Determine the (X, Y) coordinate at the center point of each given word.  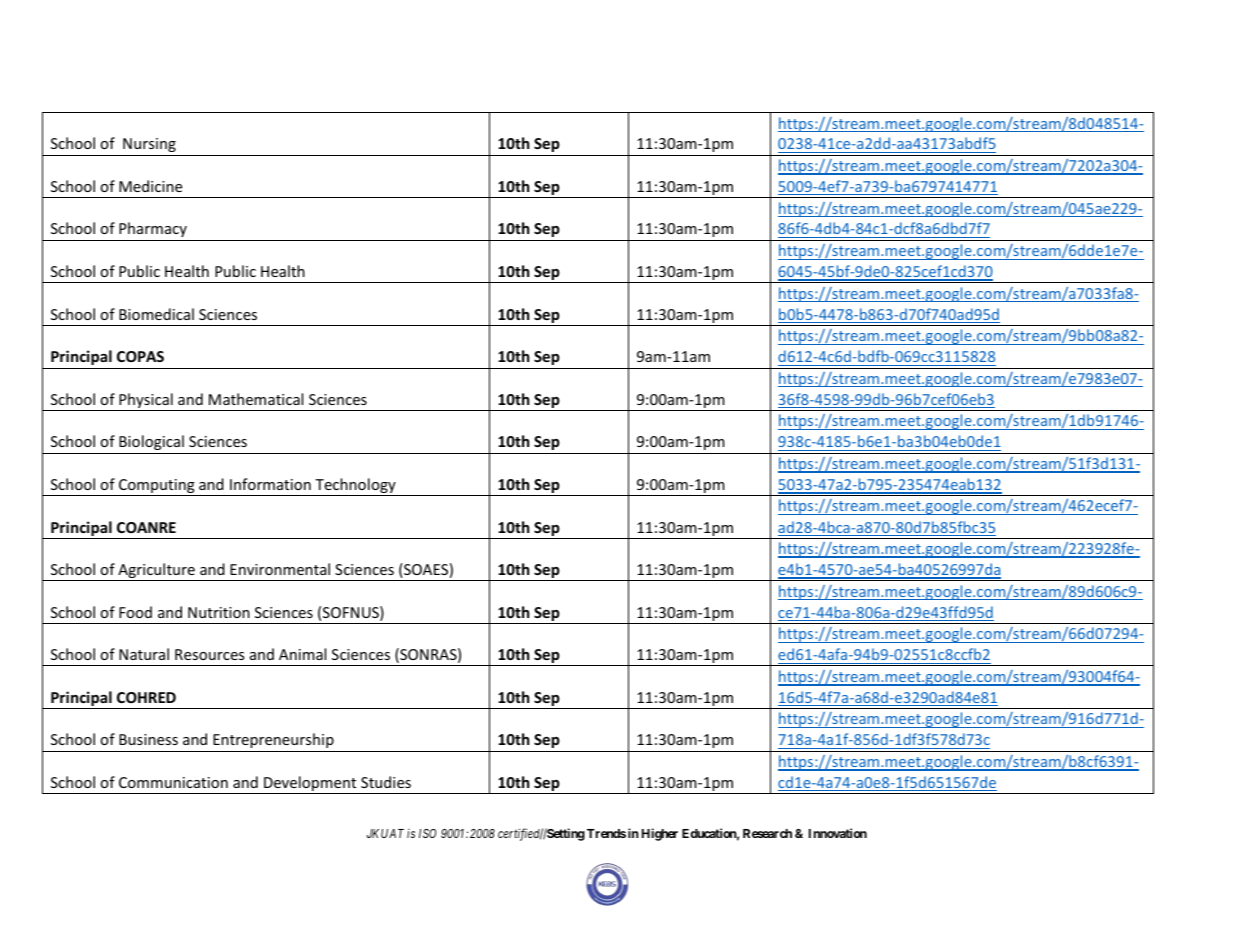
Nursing (149, 145)
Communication (173, 782)
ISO (427, 833)
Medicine (150, 186)
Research (767, 833)
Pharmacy (153, 229)
